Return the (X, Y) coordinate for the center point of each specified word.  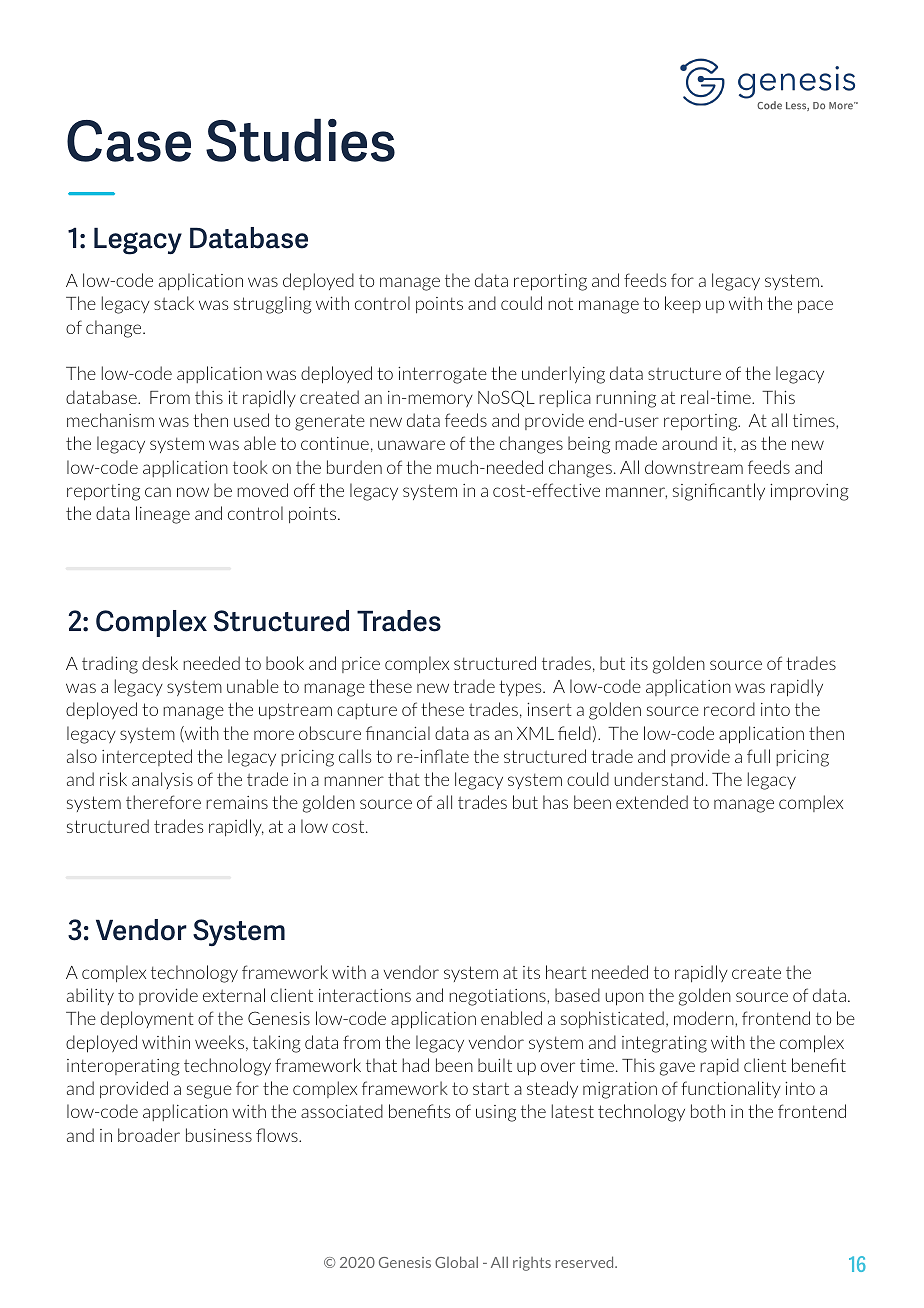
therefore (163, 802)
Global (456, 1262)
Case (129, 141)
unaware (411, 445)
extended (652, 802)
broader (149, 1135)
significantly (719, 492)
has (555, 802)
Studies (300, 140)
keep (683, 304)
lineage (163, 515)
